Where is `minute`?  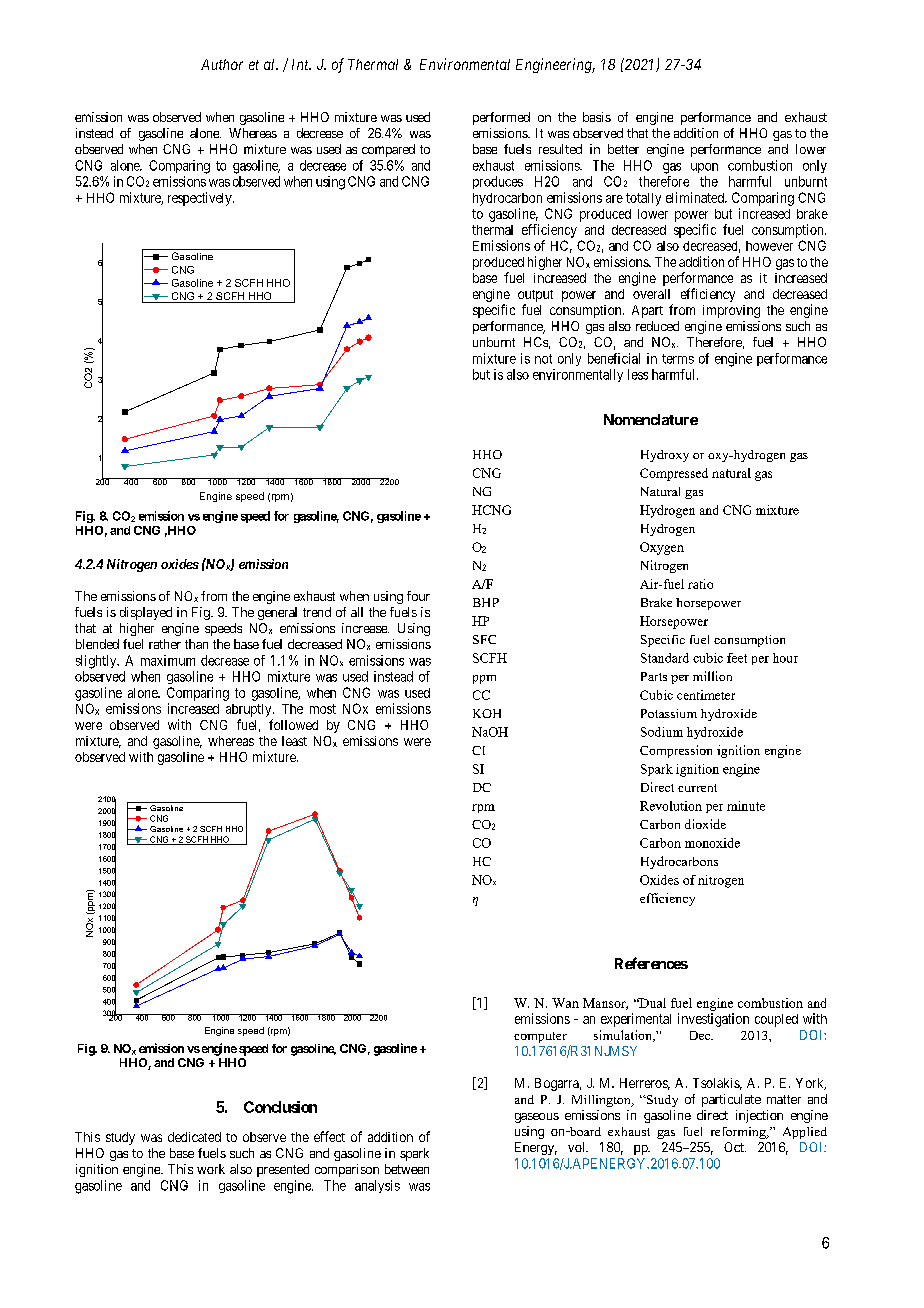
minute is located at coordinates (746, 806).
